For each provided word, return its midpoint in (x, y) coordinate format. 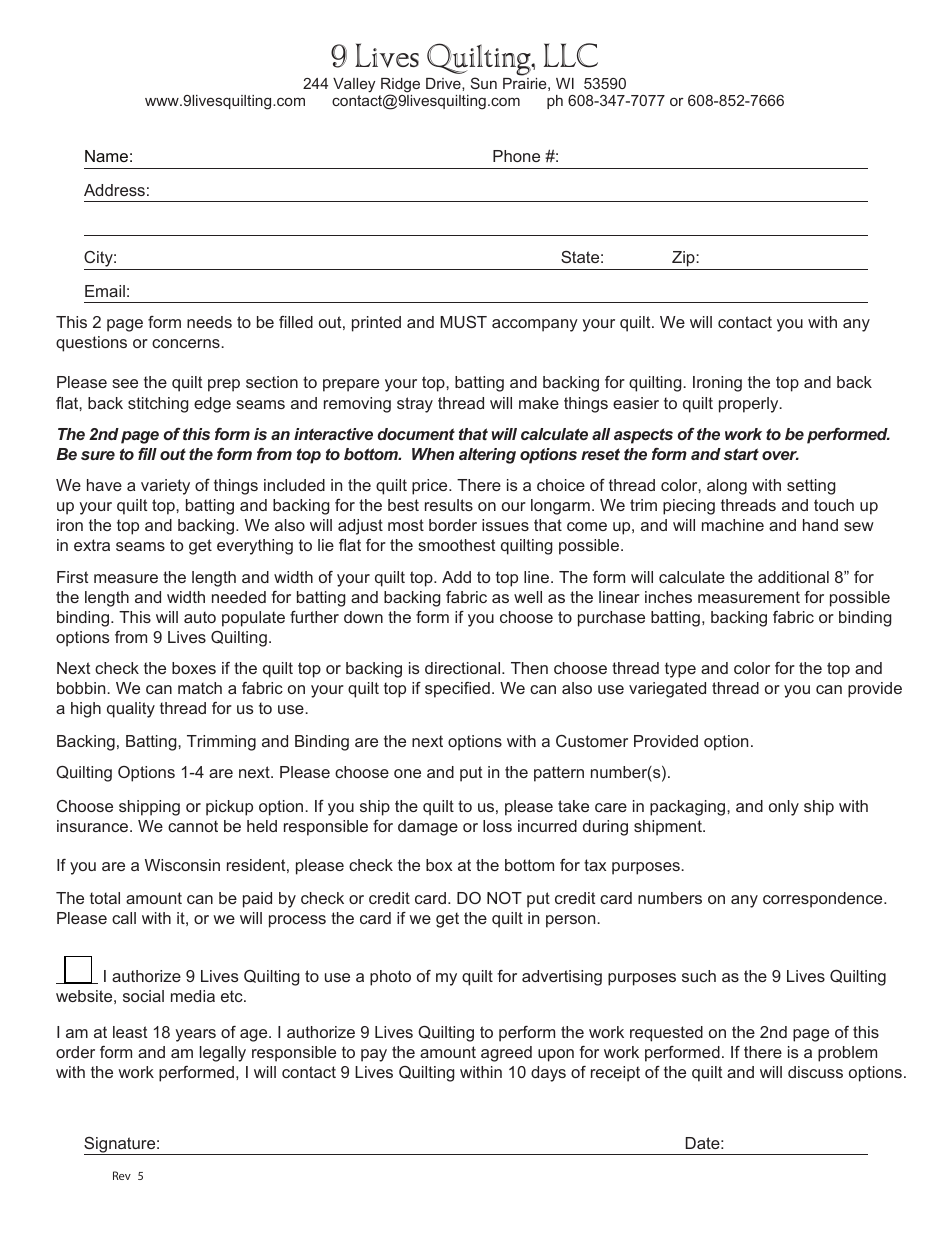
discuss (815, 1072)
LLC (571, 55)
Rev (122, 1175)
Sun (484, 83)
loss (497, 826)
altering (487, 456)
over (780, 455)
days (548, 1074)
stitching (158, 405)
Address (114, 190)
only (784, 808)
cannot (193, 826)
